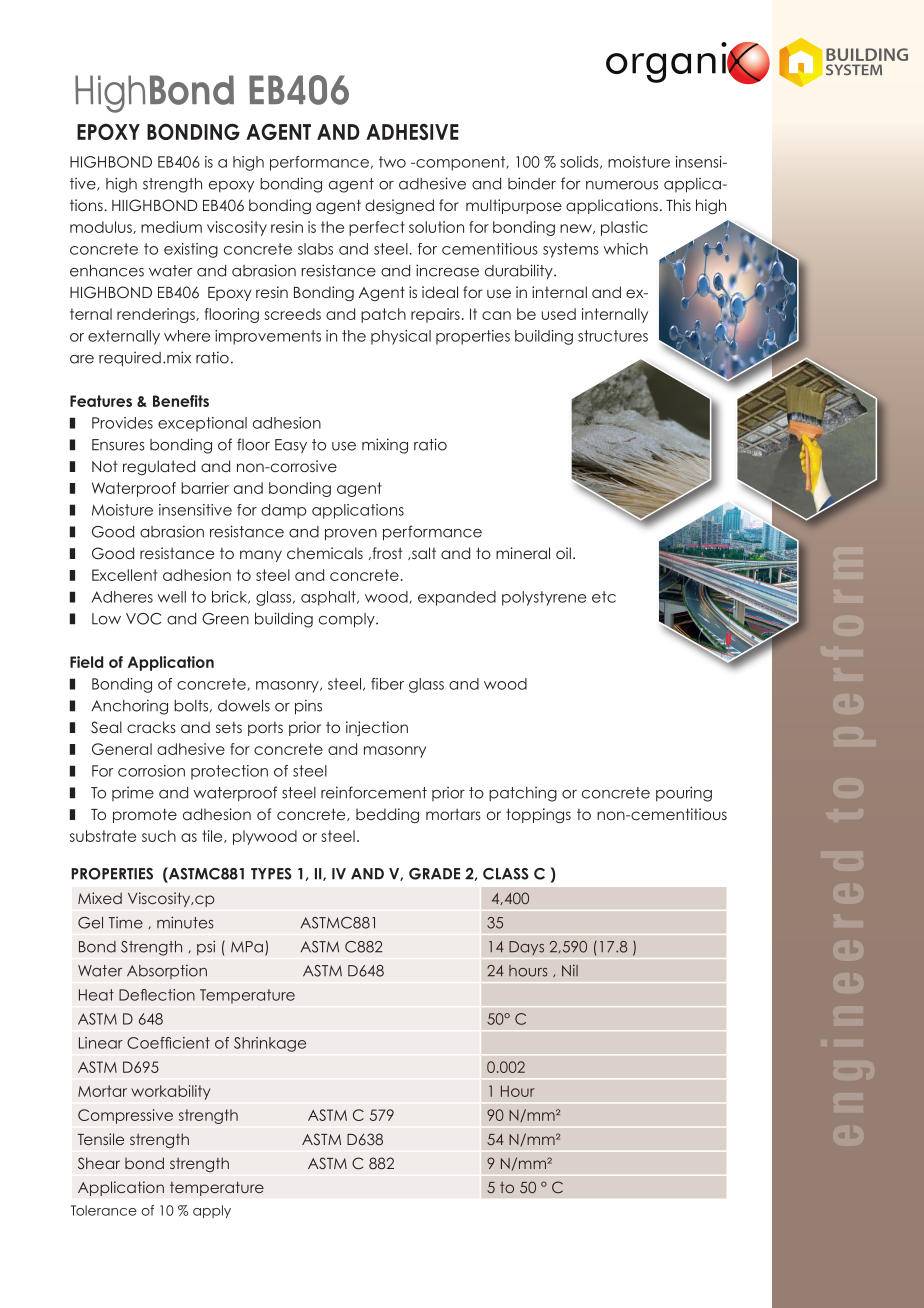  Describe the element at coordinates (212, 1211) in the screenshot. I see `apply` at that location.
